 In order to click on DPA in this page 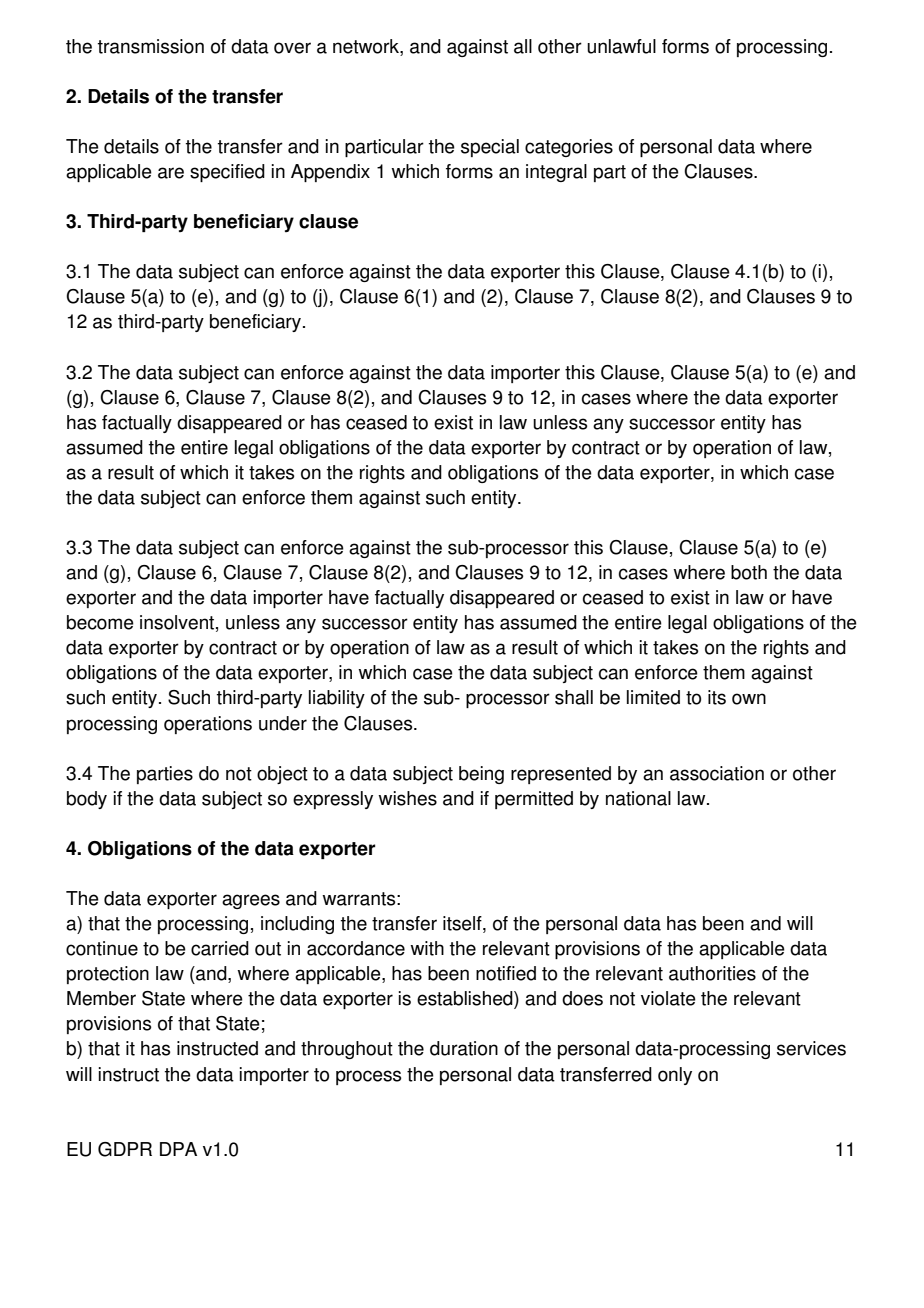, I will do `click(178, 1149)`.
